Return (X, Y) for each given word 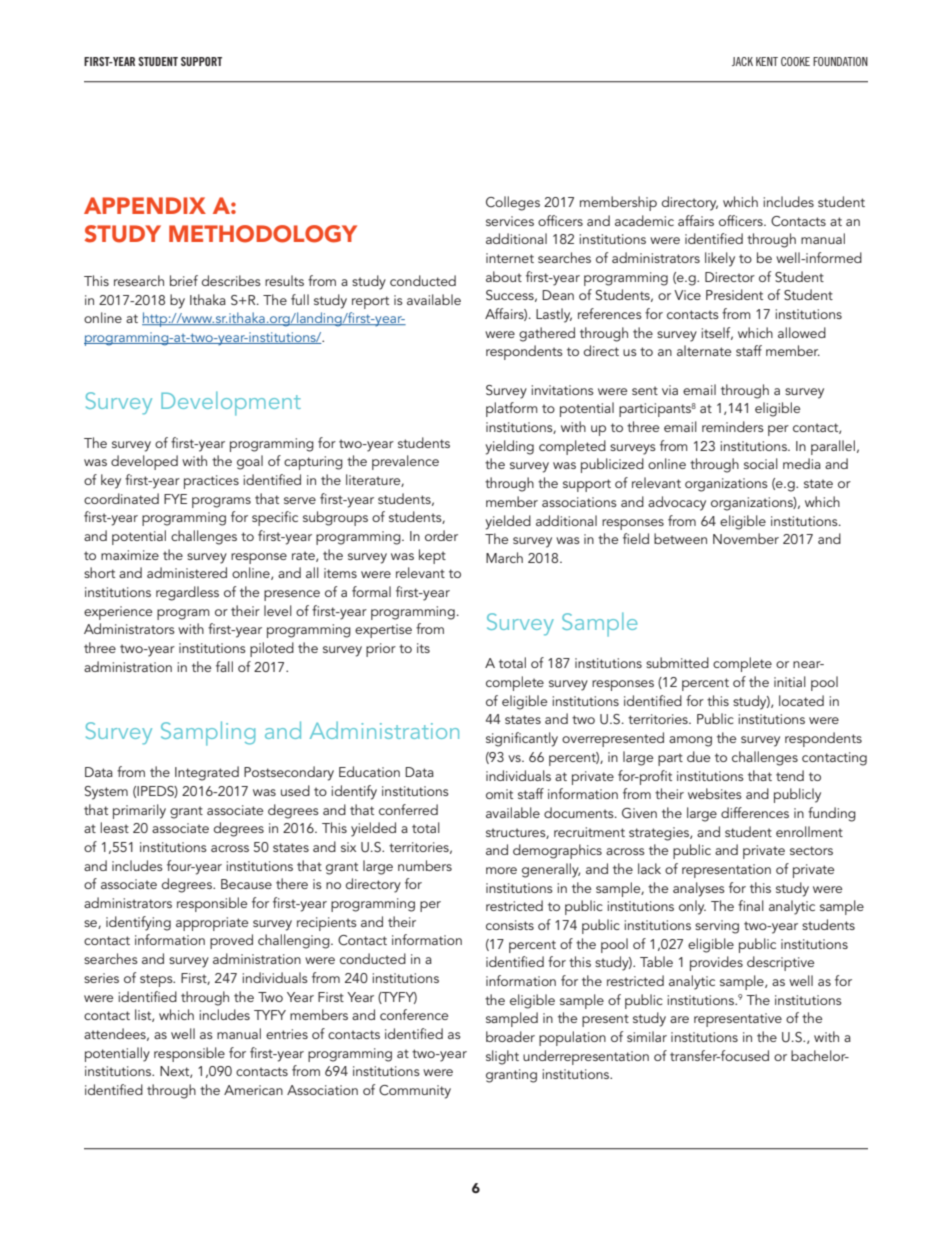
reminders (733, 426)
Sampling (208, 733)
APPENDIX (145, 205)
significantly (522, 739)
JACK (742, 61)
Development (231, 403)
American (253, 1090)
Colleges (513, 203)
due (698, 756)
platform (512, 409)
